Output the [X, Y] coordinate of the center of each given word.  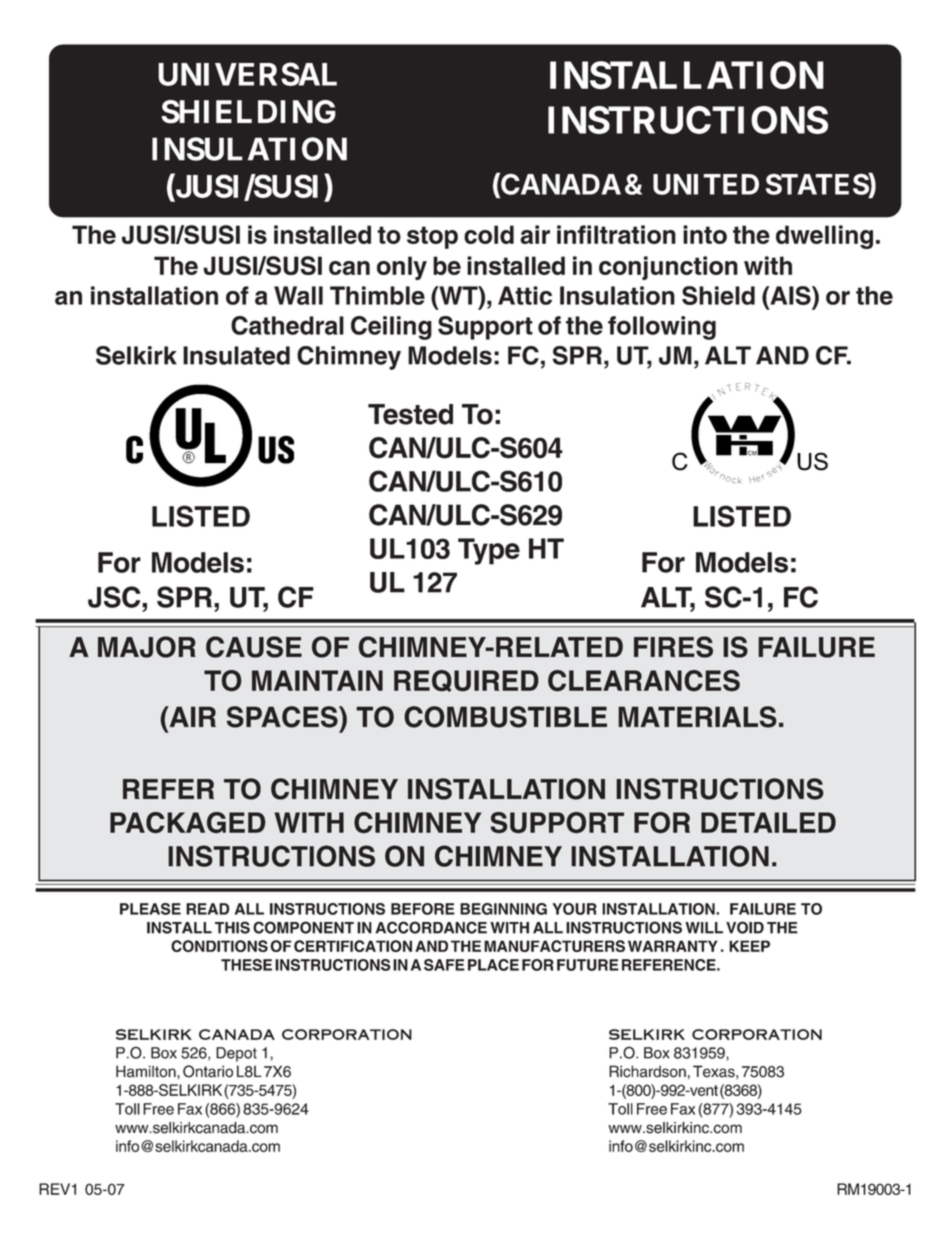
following [662, 328]
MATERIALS [697, 717]
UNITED [706, 184]
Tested [410, 414]
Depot [236, 1054]
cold [489, 234]
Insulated [236, 355]
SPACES [283, 717]
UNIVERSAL [247, 74]
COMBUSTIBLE [505, 717]
